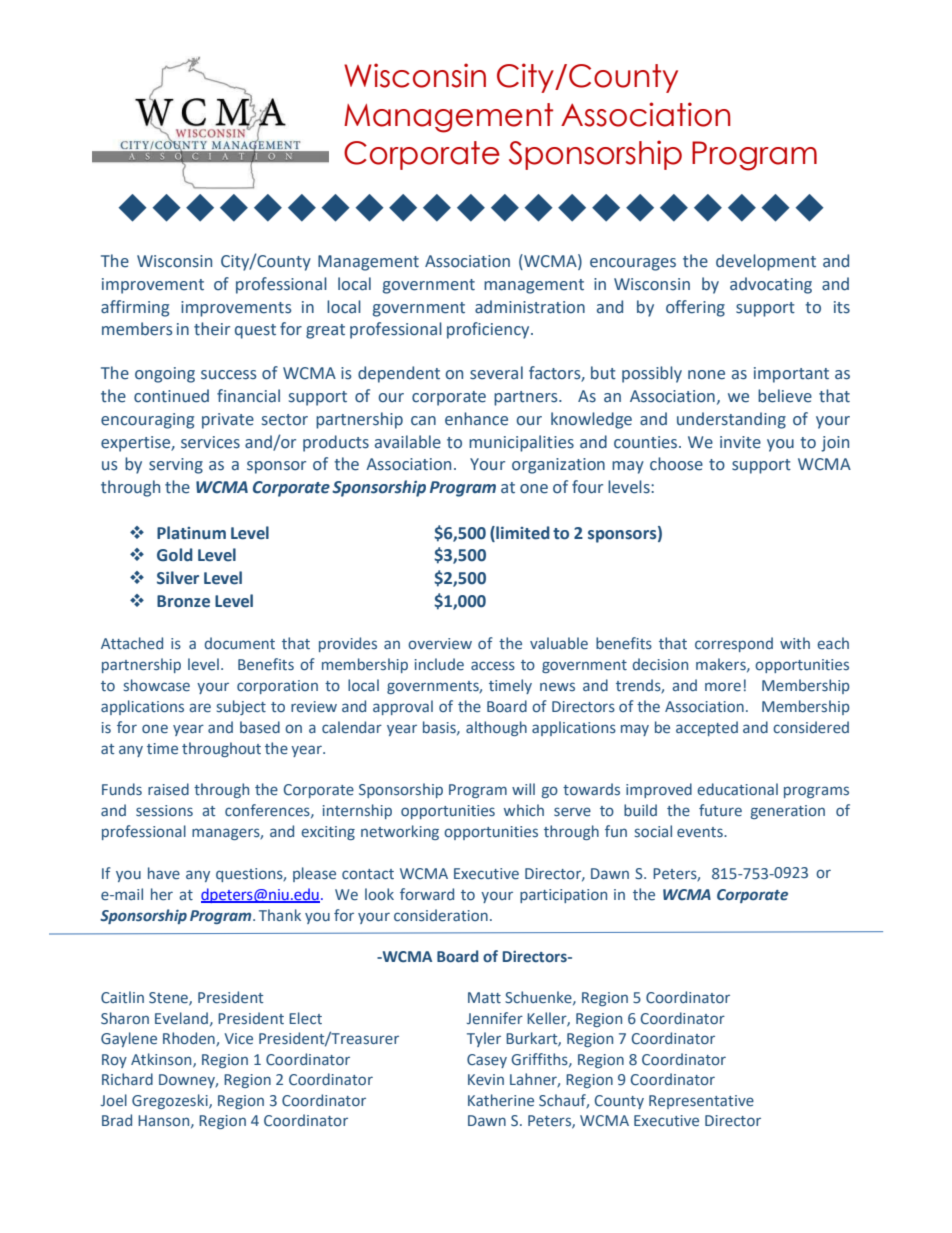 The image size is (952, 1233). What do you see at coordinates (175, 555) in the screenshot?
I see `Gold` at bounding box center [175, 555].
